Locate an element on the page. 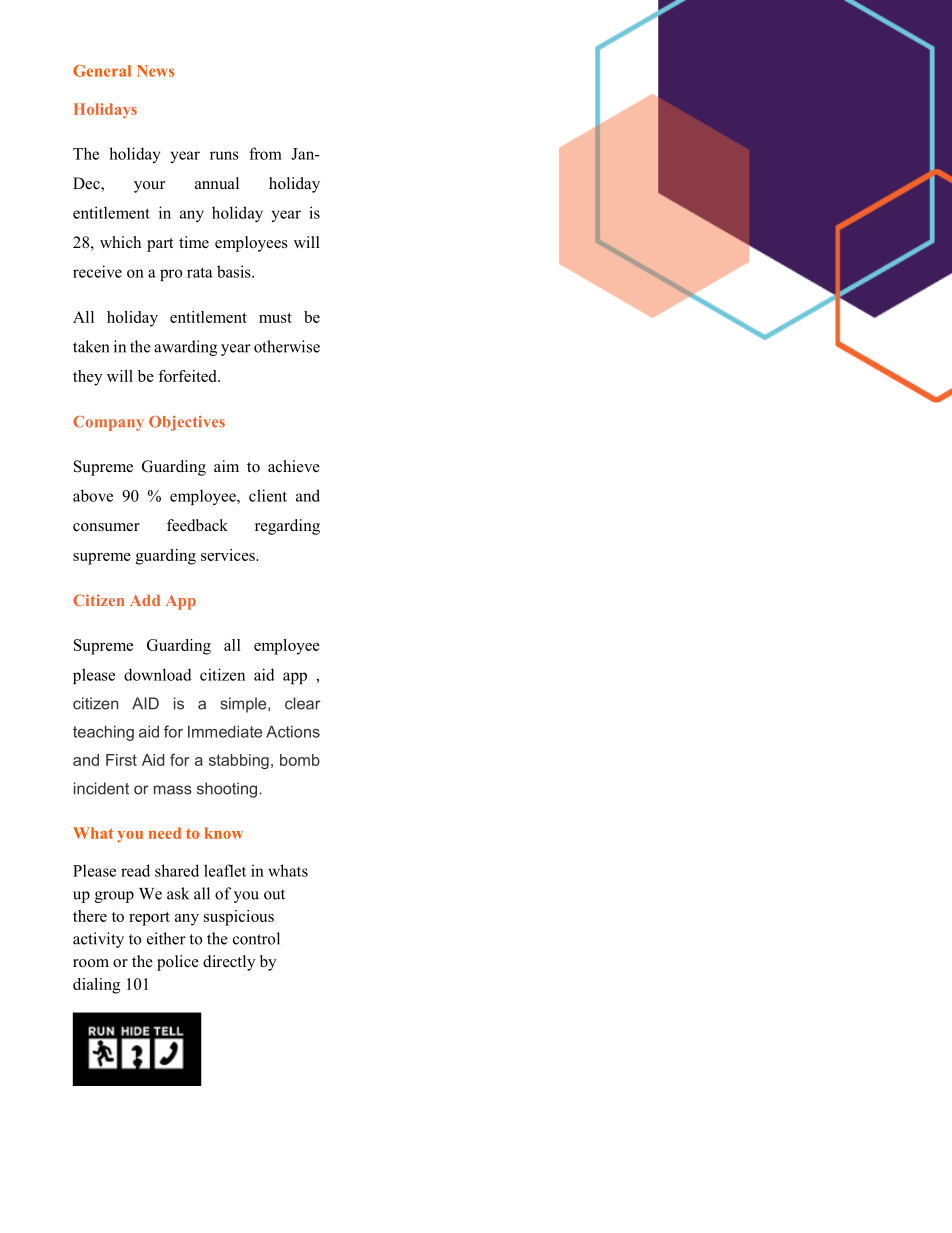 This image has width=952, height=1233. teaching is located at coordinates (103, 733).
